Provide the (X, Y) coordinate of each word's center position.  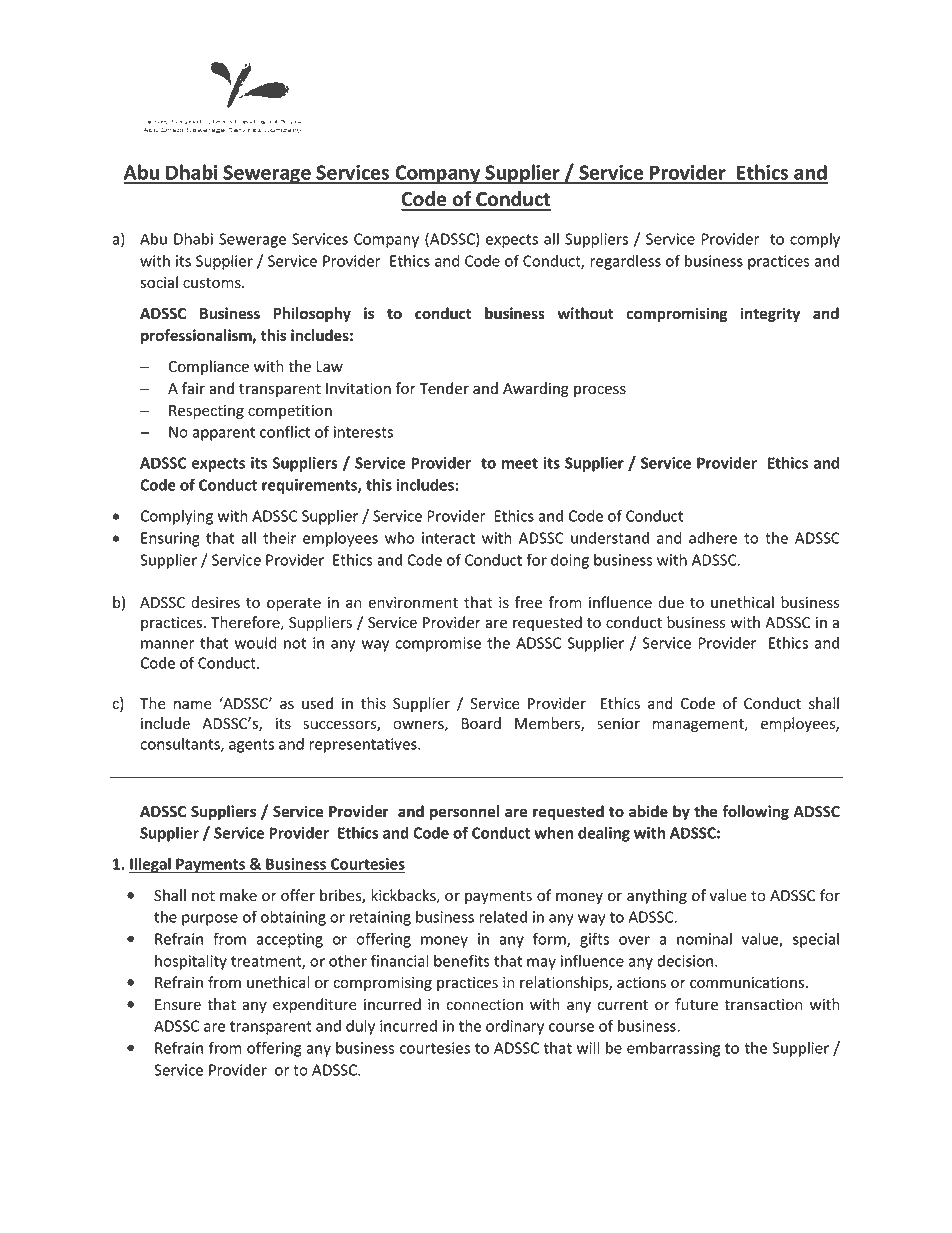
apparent (223, 434)
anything (657, 896)
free (528, 602)
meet (520, 463)
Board (481, 723)
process (600, 391)
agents (251, 746)
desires (215, 602)
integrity (770, 314)
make (238, 895)
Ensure (178, 1005)
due (671, 602)
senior (618, 724)
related (503, 917)
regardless (625, 262)
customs (213, 283)
